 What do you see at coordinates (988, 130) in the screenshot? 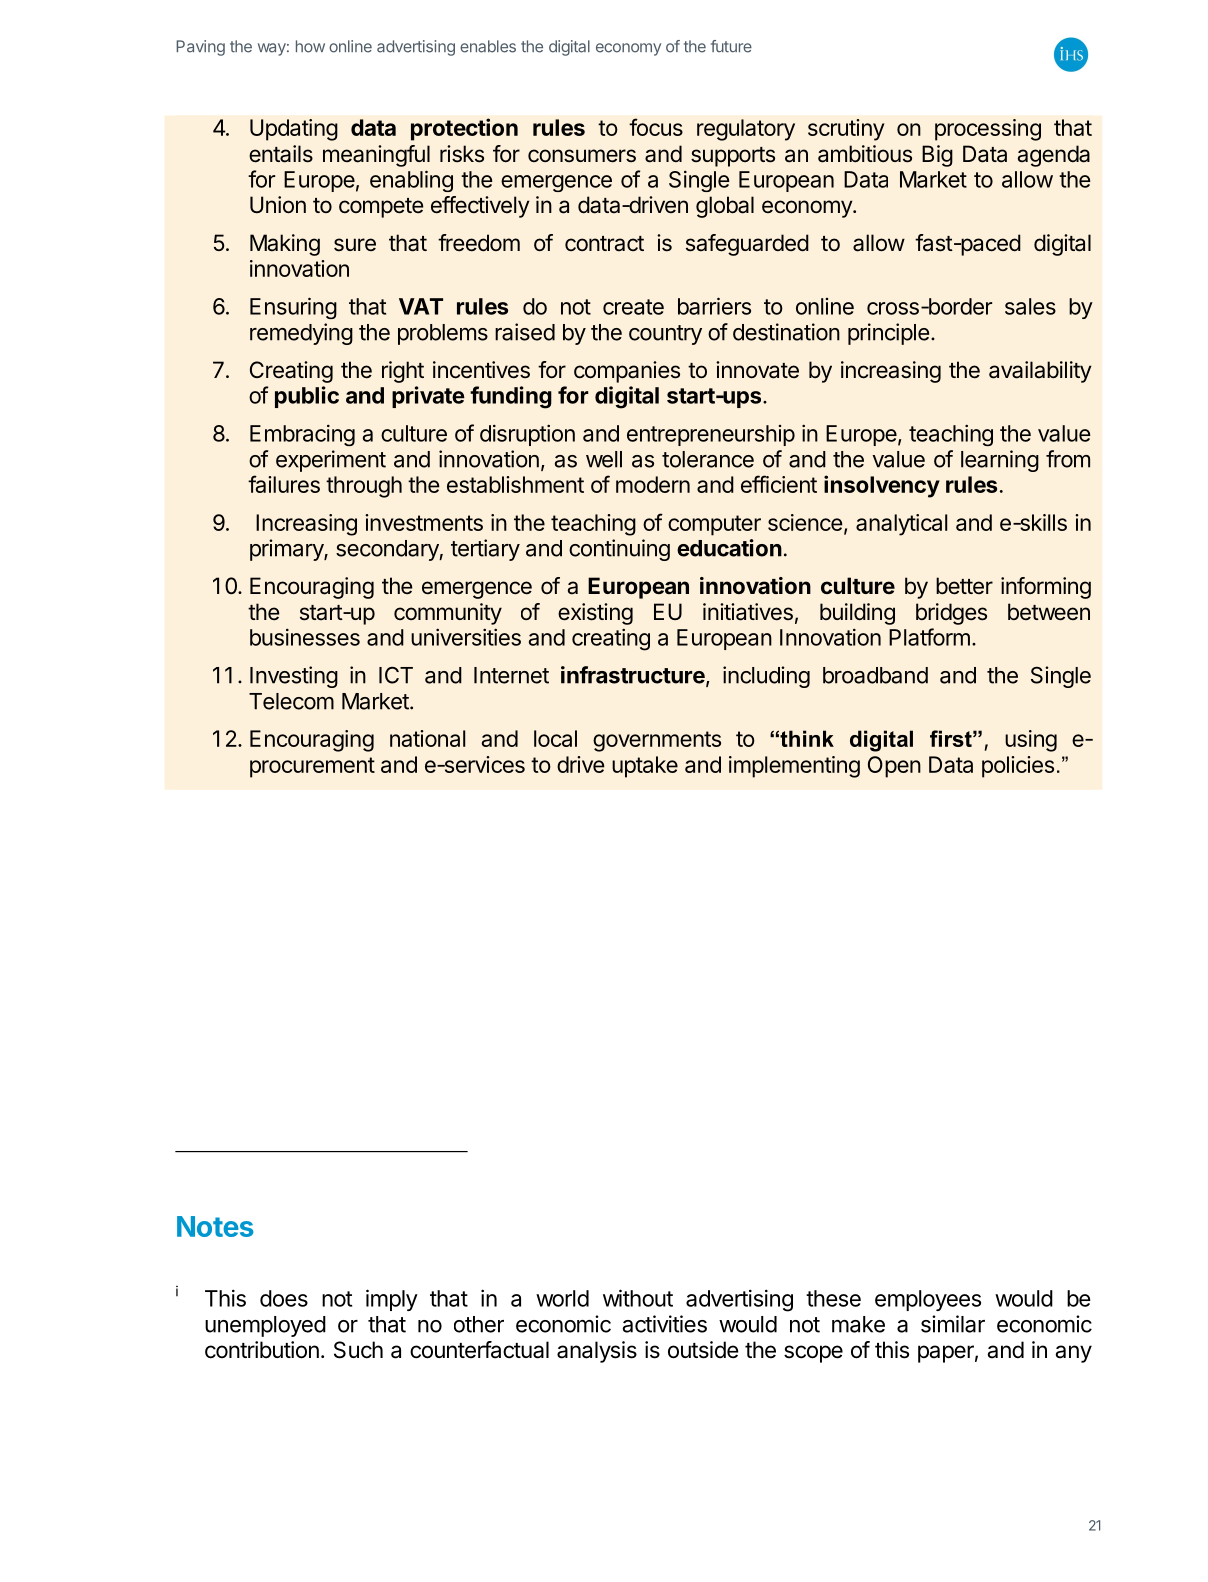
I see `processing` at bounding box center [988, 130].
